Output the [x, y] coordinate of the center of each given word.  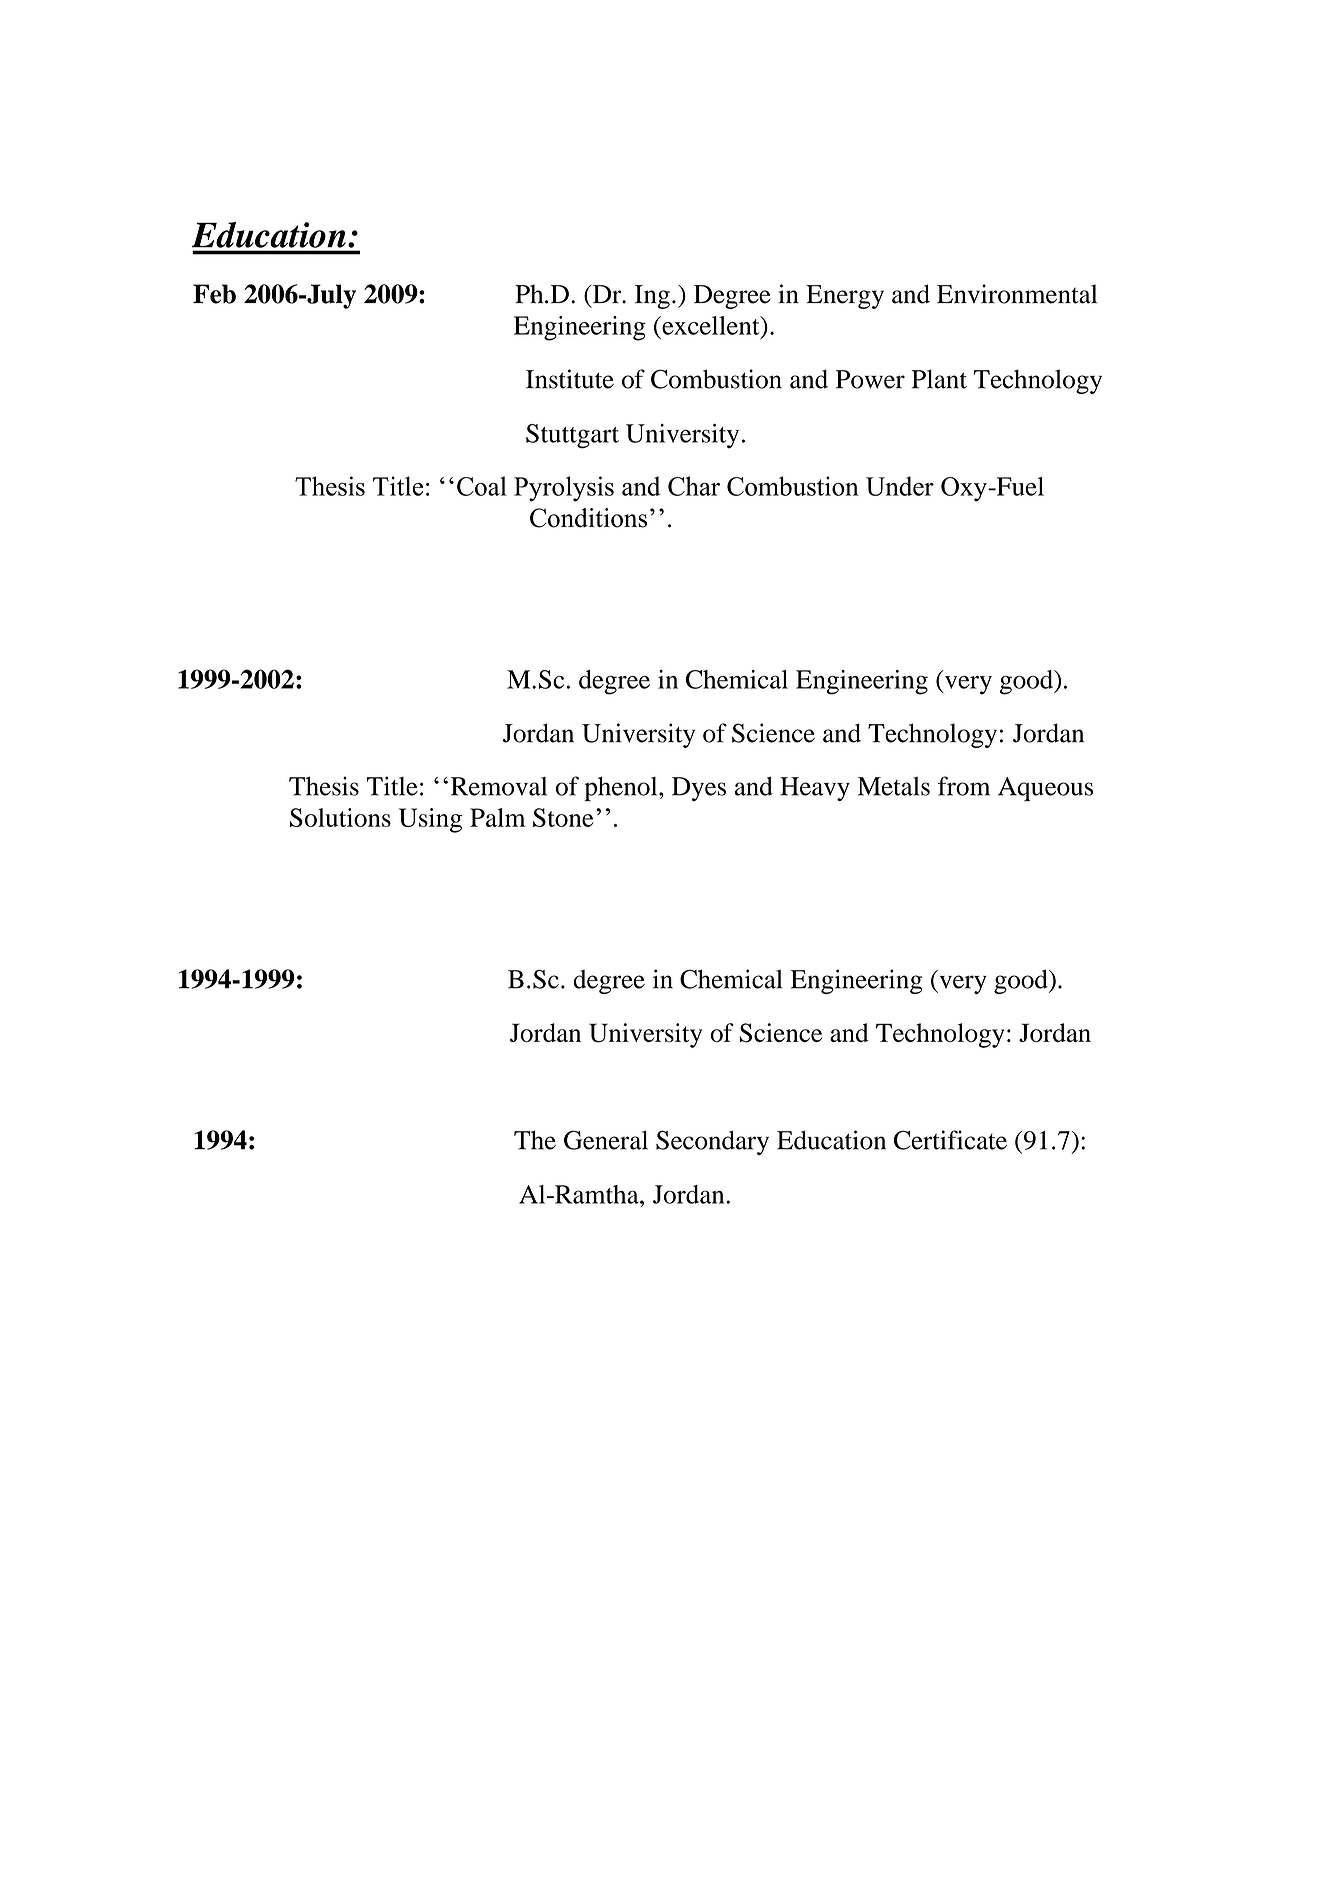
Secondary [712, 1142]
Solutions [340, 817]
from [964, 786]
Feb [214, 294]
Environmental [1017, 294]
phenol [622, 789]
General [606, 1140]
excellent [711, 325]
